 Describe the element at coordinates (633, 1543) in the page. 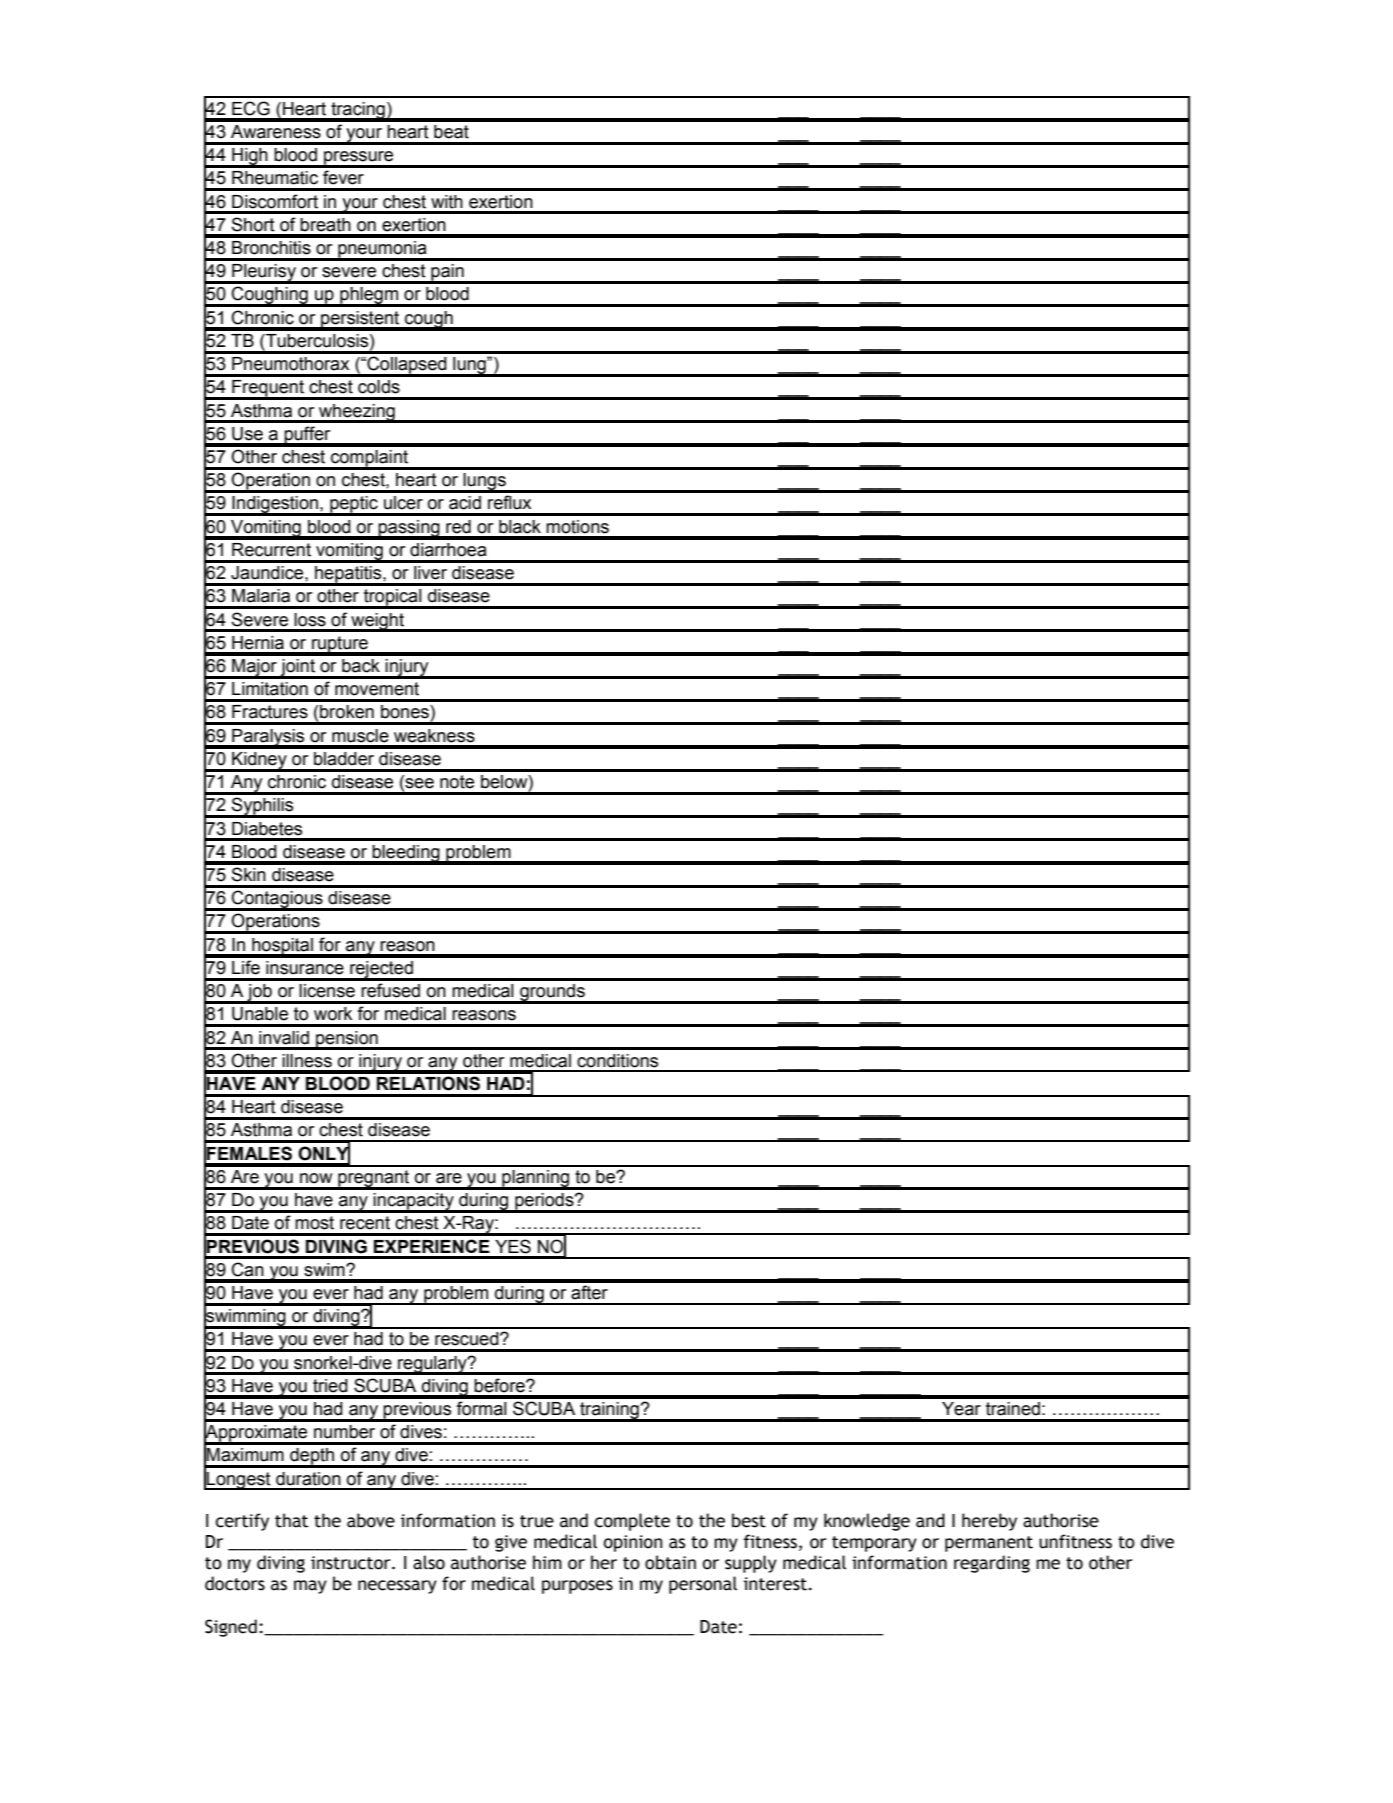

I see `opinion` at that location.
